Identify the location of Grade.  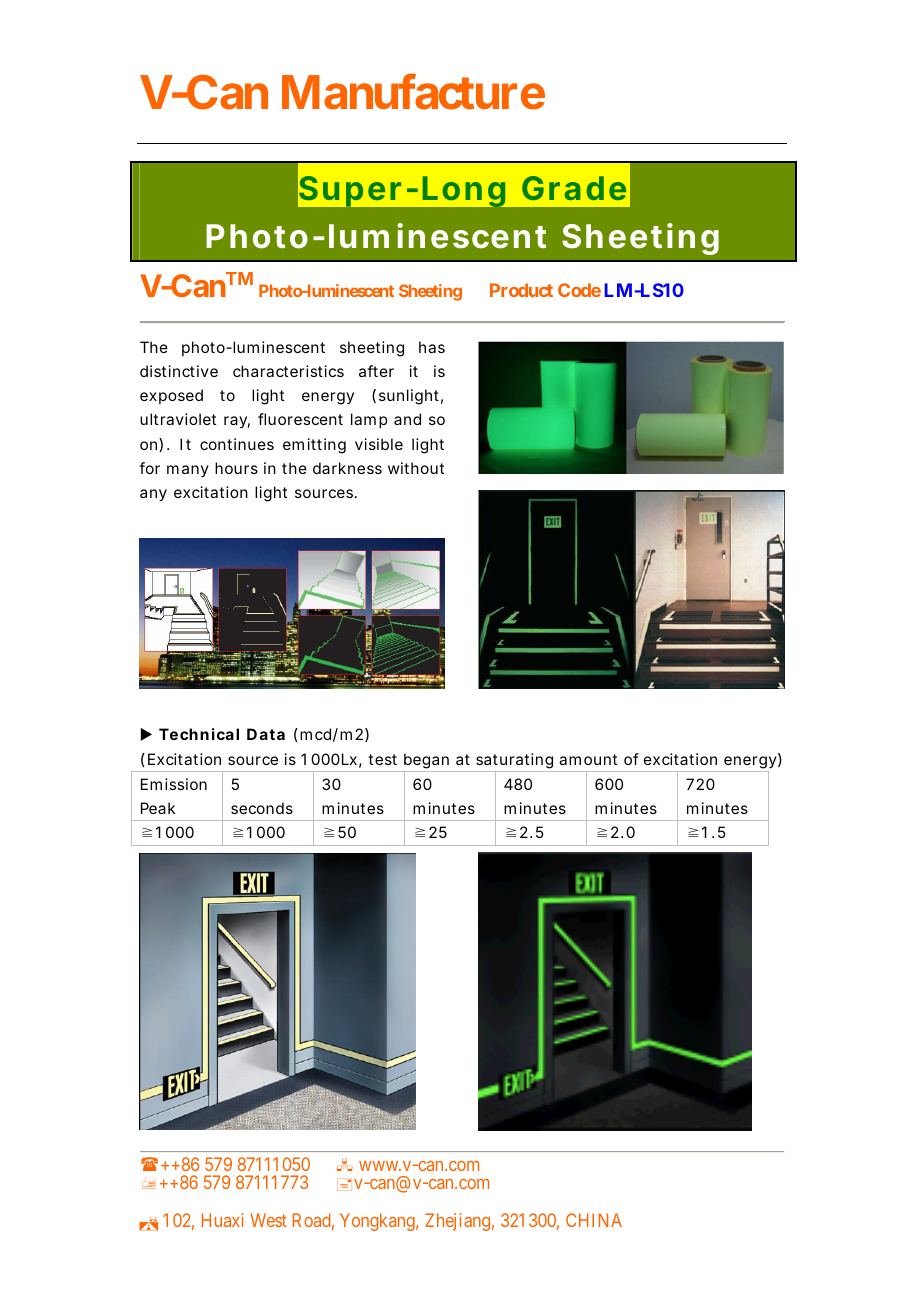
(574, 188).
